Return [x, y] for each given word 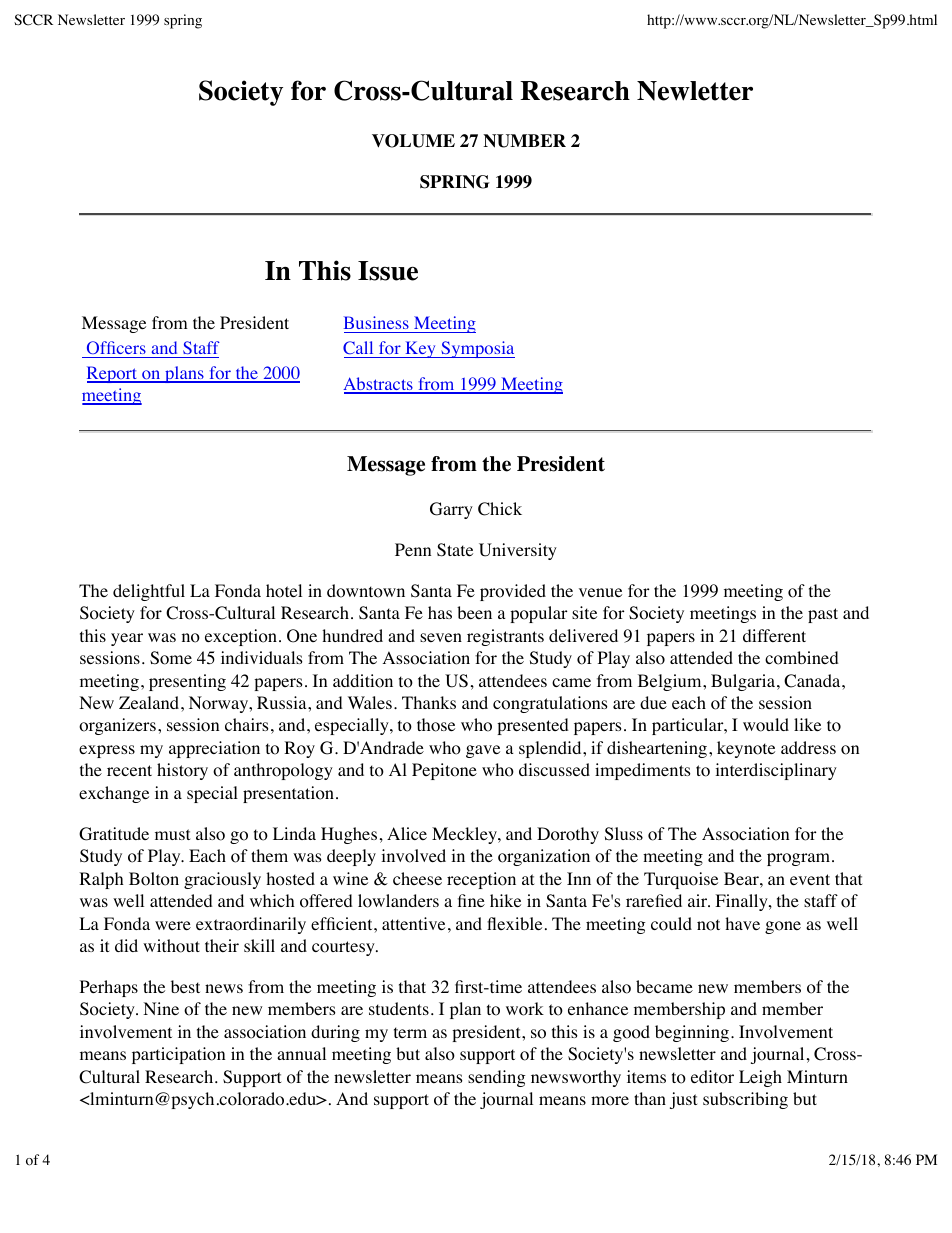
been [474, 612]
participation [178, 1055]
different [774, 635]
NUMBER [524, 141]
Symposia [477, 349]
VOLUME [413, 141]
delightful [149, 592]
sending [497, 1078]
